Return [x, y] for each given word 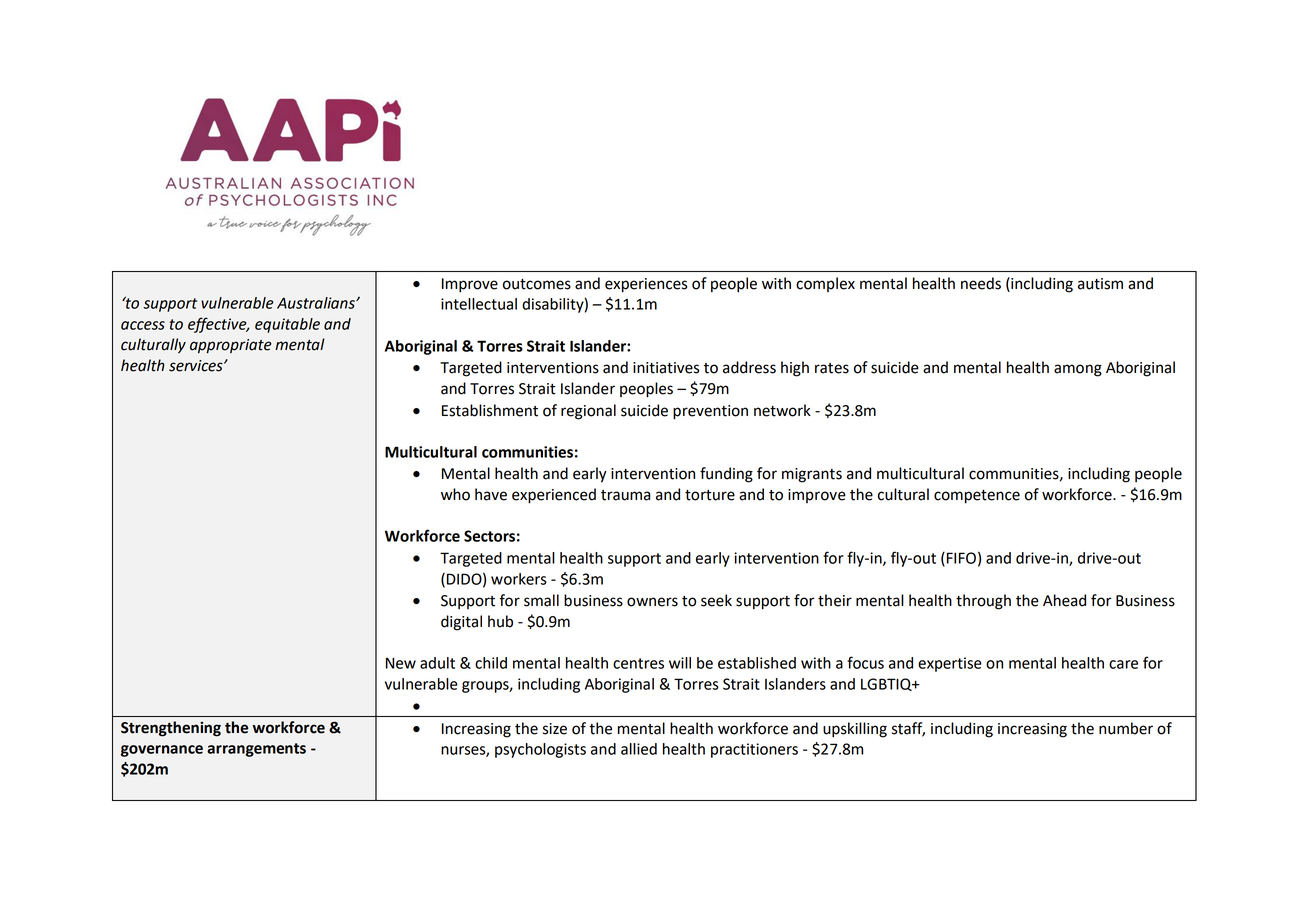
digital [461, 623]
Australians [317, 303]
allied [639, 749]
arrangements [256, 750]
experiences [646, 285]
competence [977, 497]
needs [981, 283]
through [983, 602]
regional [588, 412]
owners [652, 602]
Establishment [490, 410]
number [1126, 728]
